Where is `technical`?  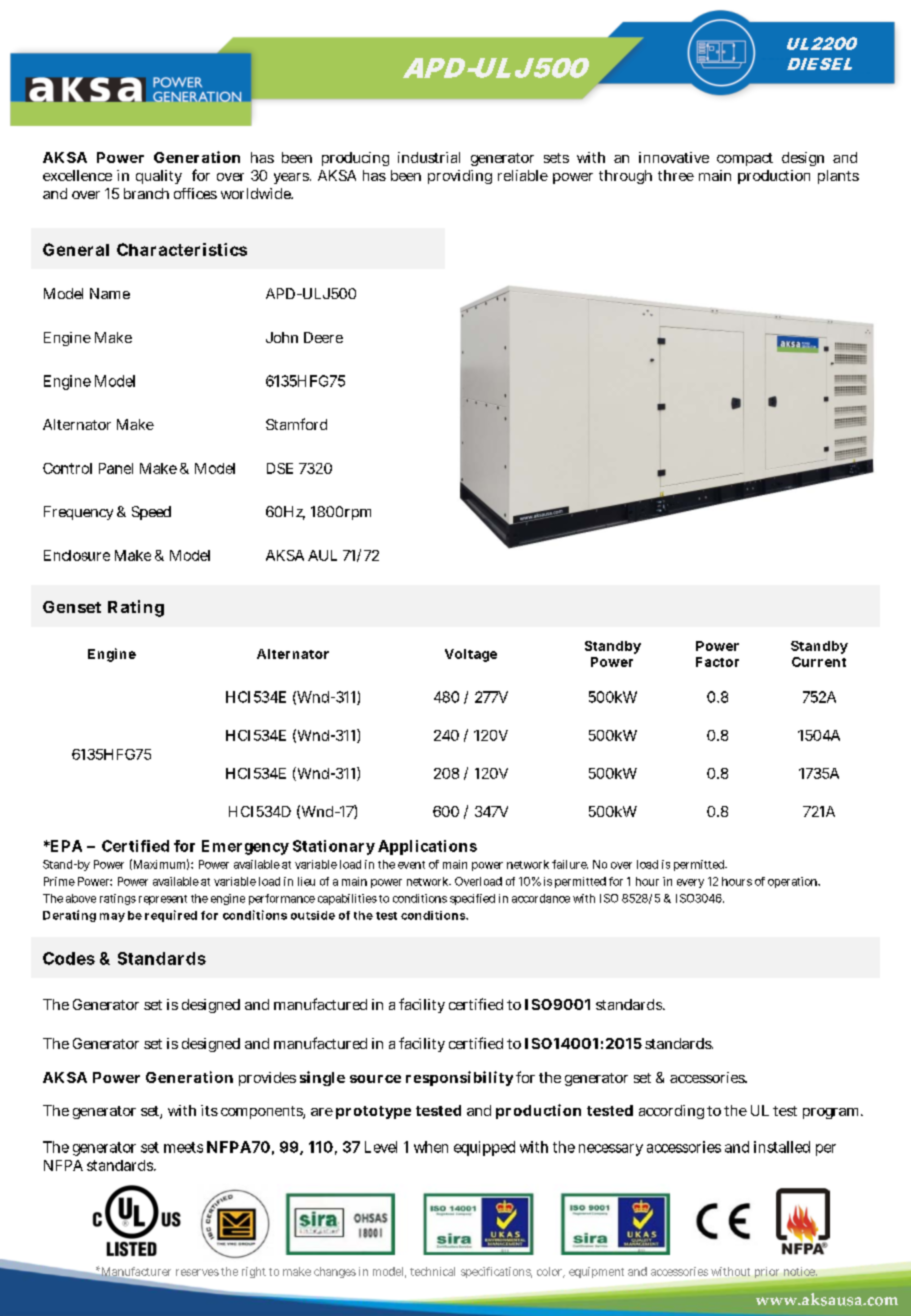 technical is located at coordinates (432, 1271).
